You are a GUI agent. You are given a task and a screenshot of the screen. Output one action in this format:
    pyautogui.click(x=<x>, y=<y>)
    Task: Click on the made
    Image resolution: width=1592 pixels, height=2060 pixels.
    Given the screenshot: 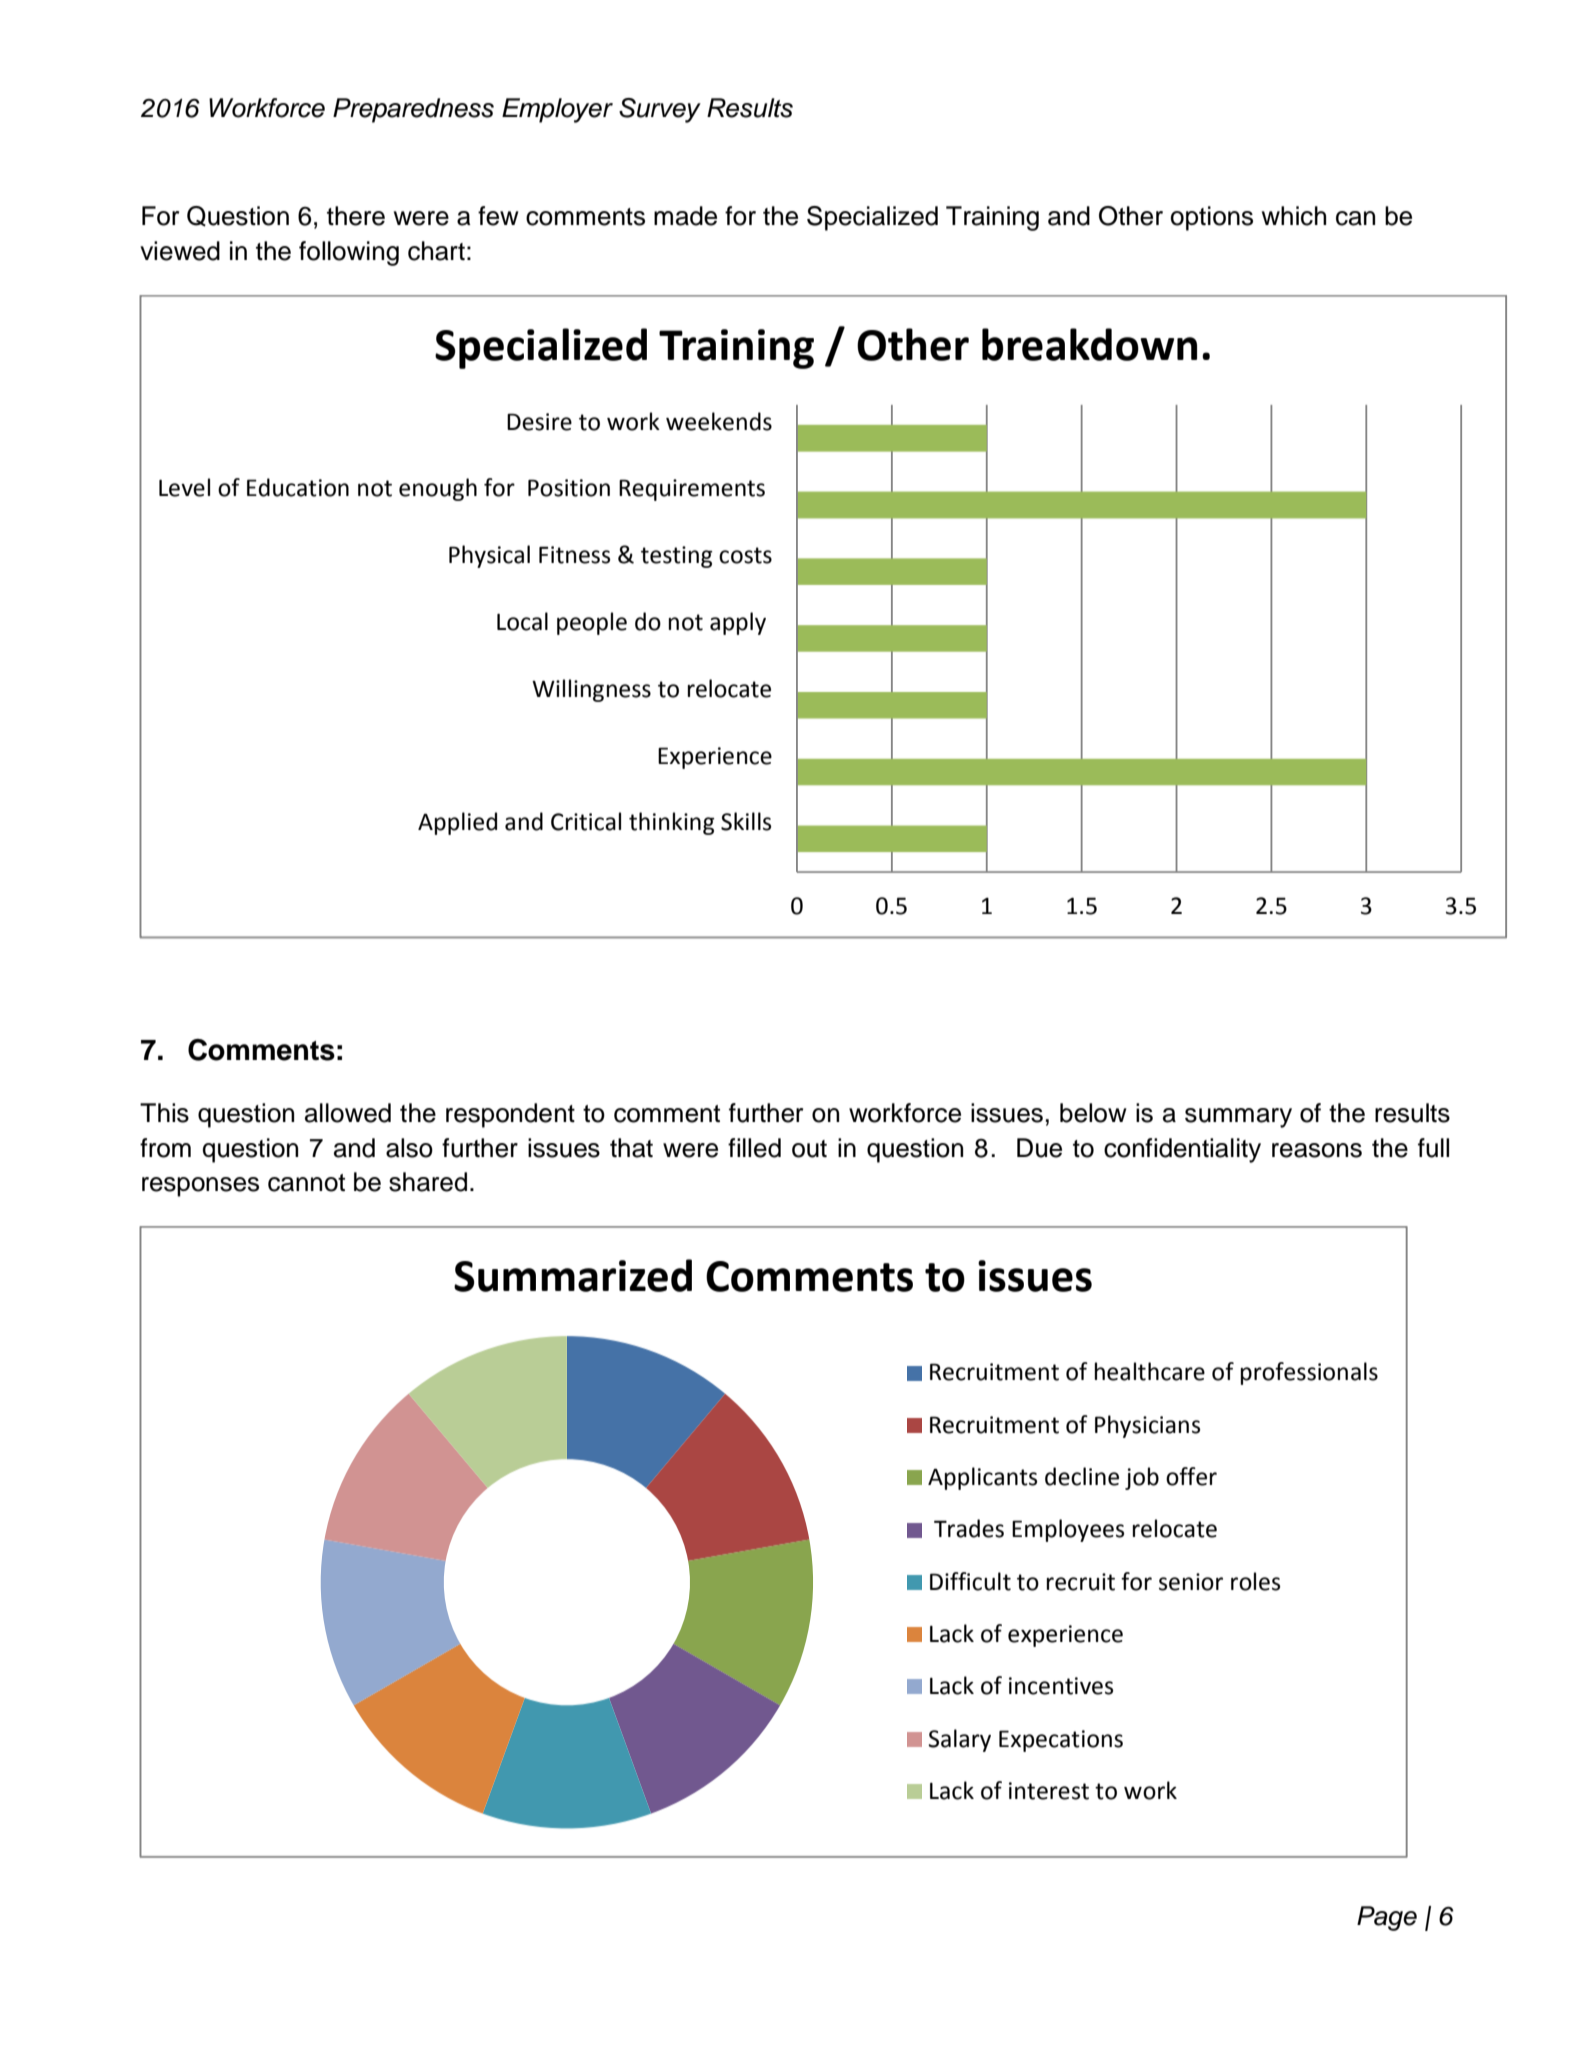 What is the action you would take?
    pyautogui.click(x=685, y=216)
